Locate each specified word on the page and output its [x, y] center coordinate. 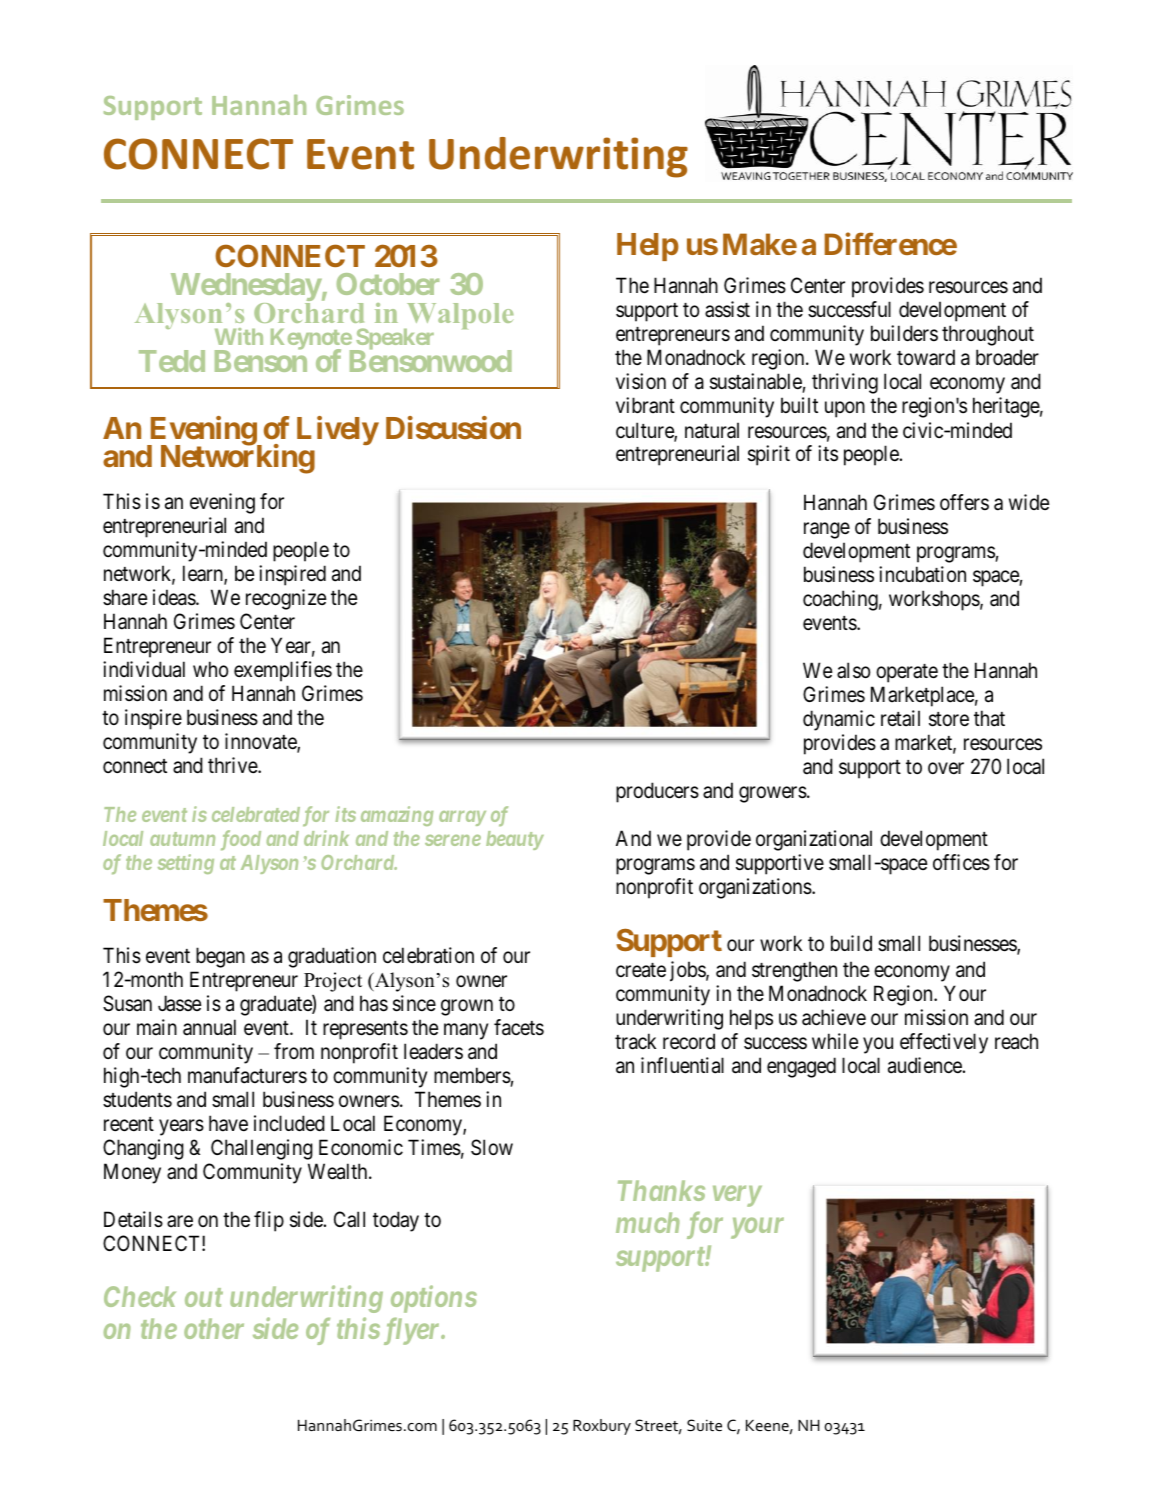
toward [926, 357]
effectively [944, 1043]
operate [907, 673]
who [210, 669]
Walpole [459, 317]
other [214, 1328]
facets [519, 1027]
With [239, 336]
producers [657, 792]
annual [209, 1027]
